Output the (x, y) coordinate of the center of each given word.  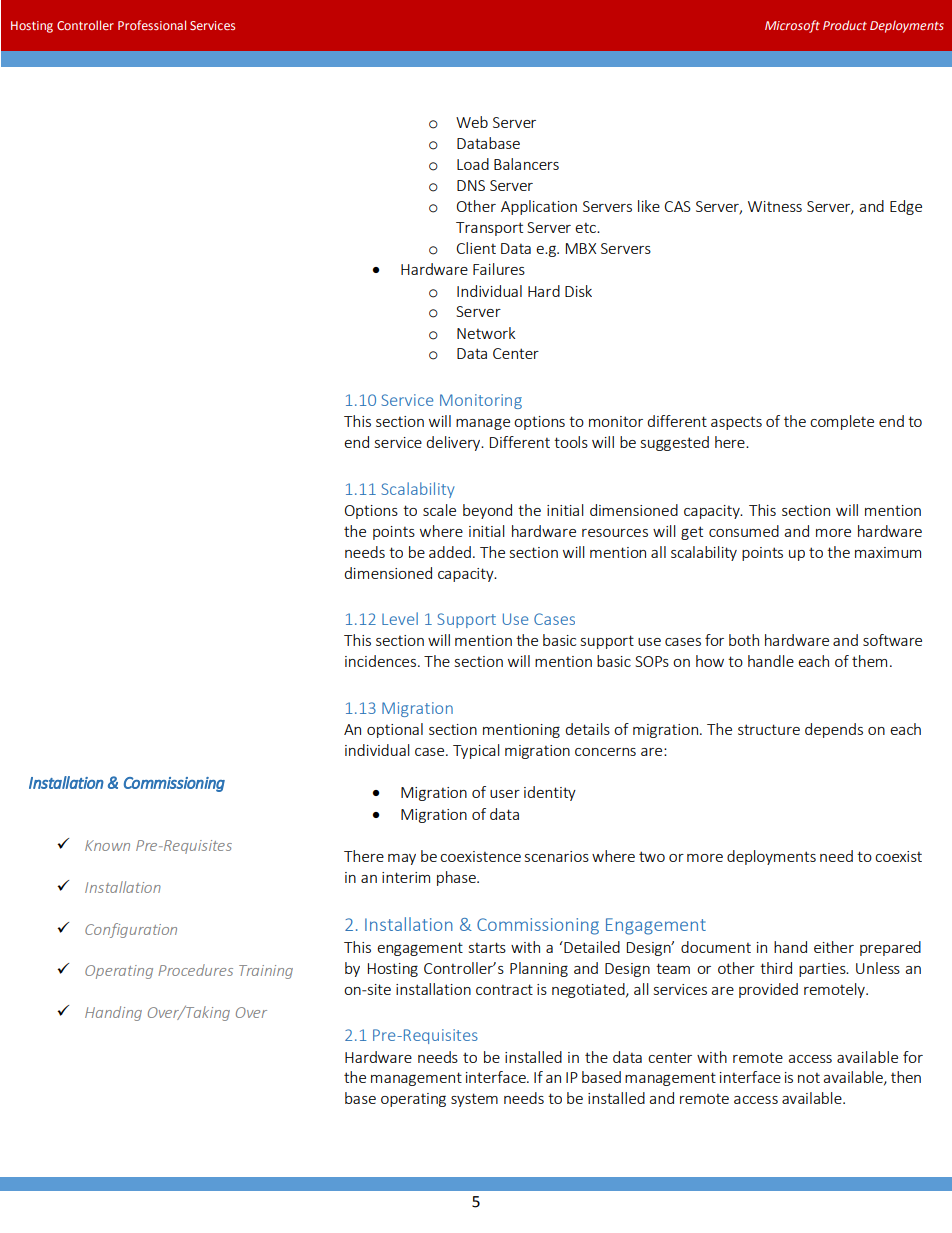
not (809, 1077)
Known (107, 845)
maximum (888, 552)
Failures (499, 269)
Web (472, 122)
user (505, 794)
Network (486, 333)
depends (834, 730)
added (450, 552)
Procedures (195, 970)
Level (400, 618)
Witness (775, 206)
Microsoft (792, 26)
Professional (152, 25)
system (474, 1100)
